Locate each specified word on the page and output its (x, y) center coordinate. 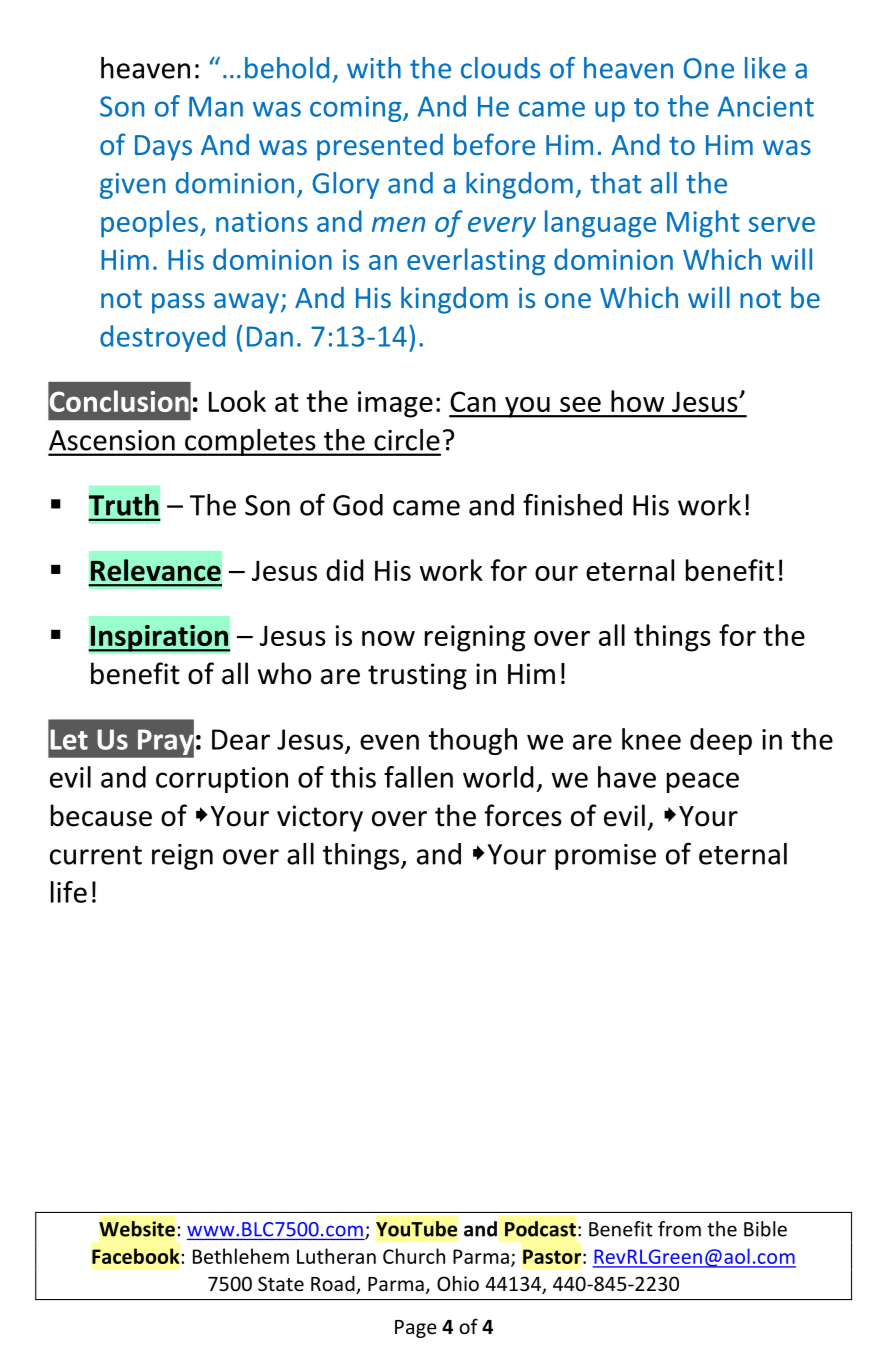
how (637, 401)
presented (380, 147)
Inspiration (159, 638)
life (69, 892)
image (395, 404)
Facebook (136, 1256)
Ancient (766, 106)
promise (605, 857)
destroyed (162, 338)
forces (523, 815)
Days (163, 148)
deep (721, 741)
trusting (417, 676)
